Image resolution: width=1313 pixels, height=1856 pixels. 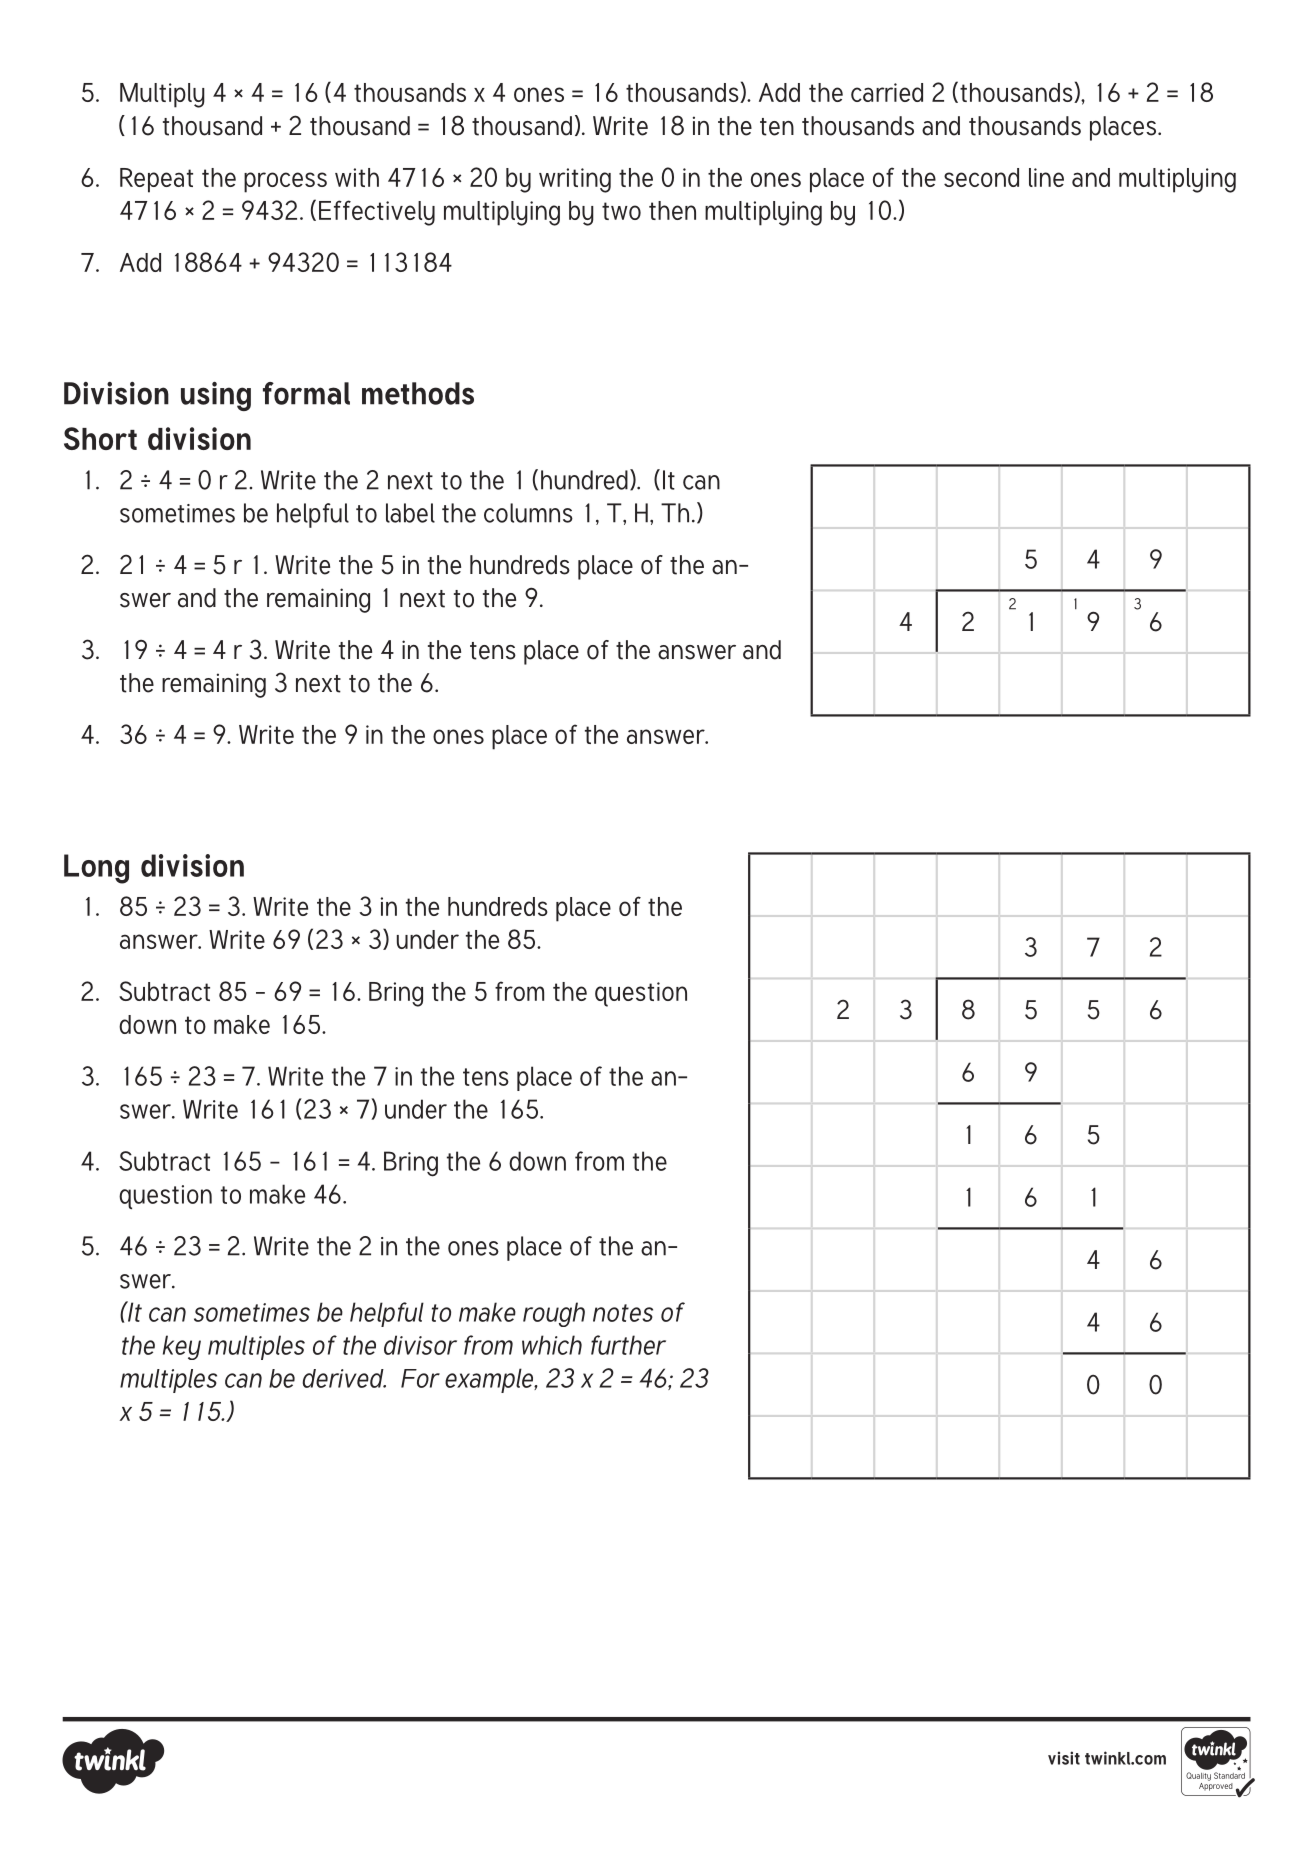 What do you see at coordinates (216, 396) in the screenshot?
I see `using` at bounding box center [216, 396].
